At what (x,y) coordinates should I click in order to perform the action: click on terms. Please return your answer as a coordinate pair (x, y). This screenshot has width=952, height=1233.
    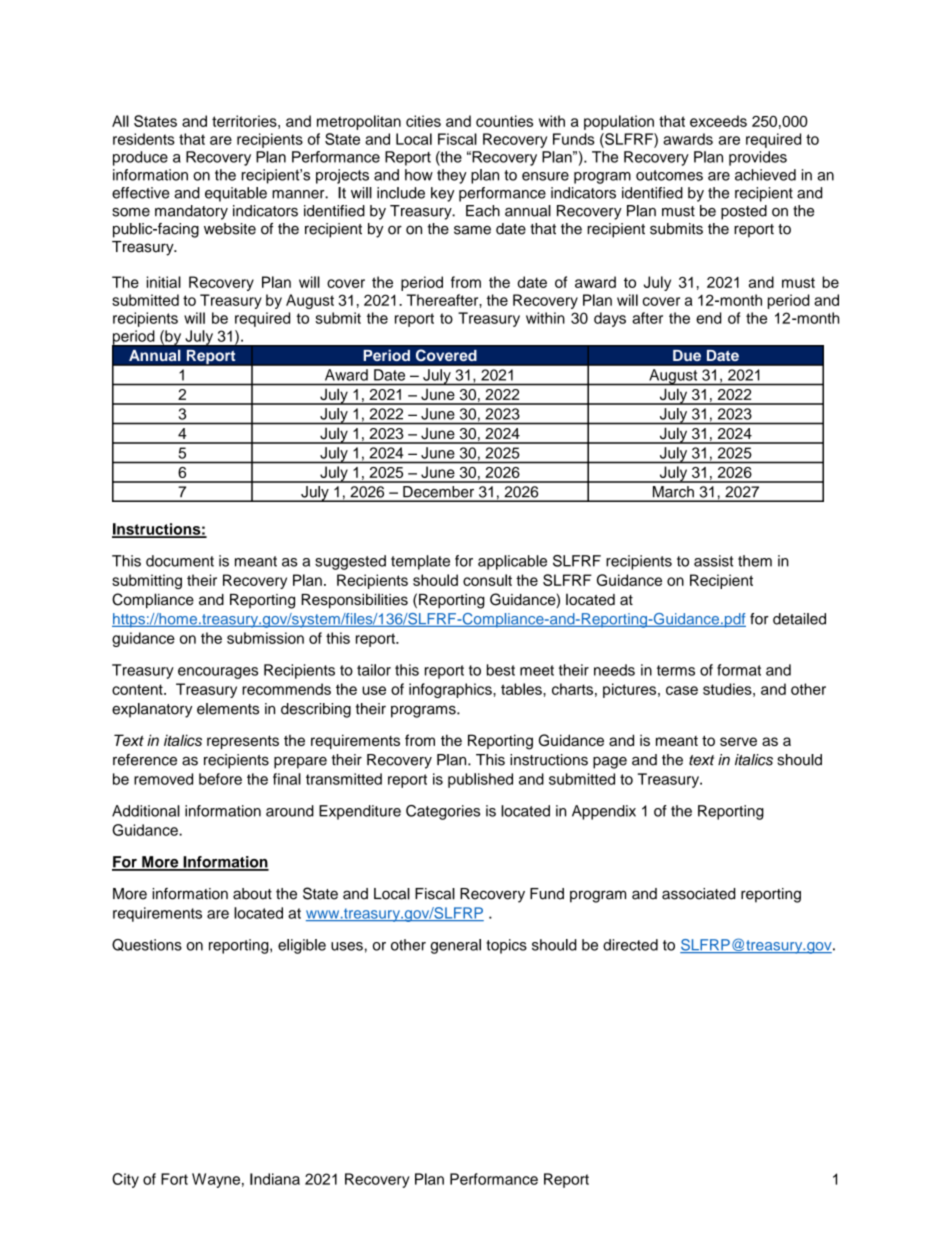
    Looking at the image, I should click on (676, 670).
